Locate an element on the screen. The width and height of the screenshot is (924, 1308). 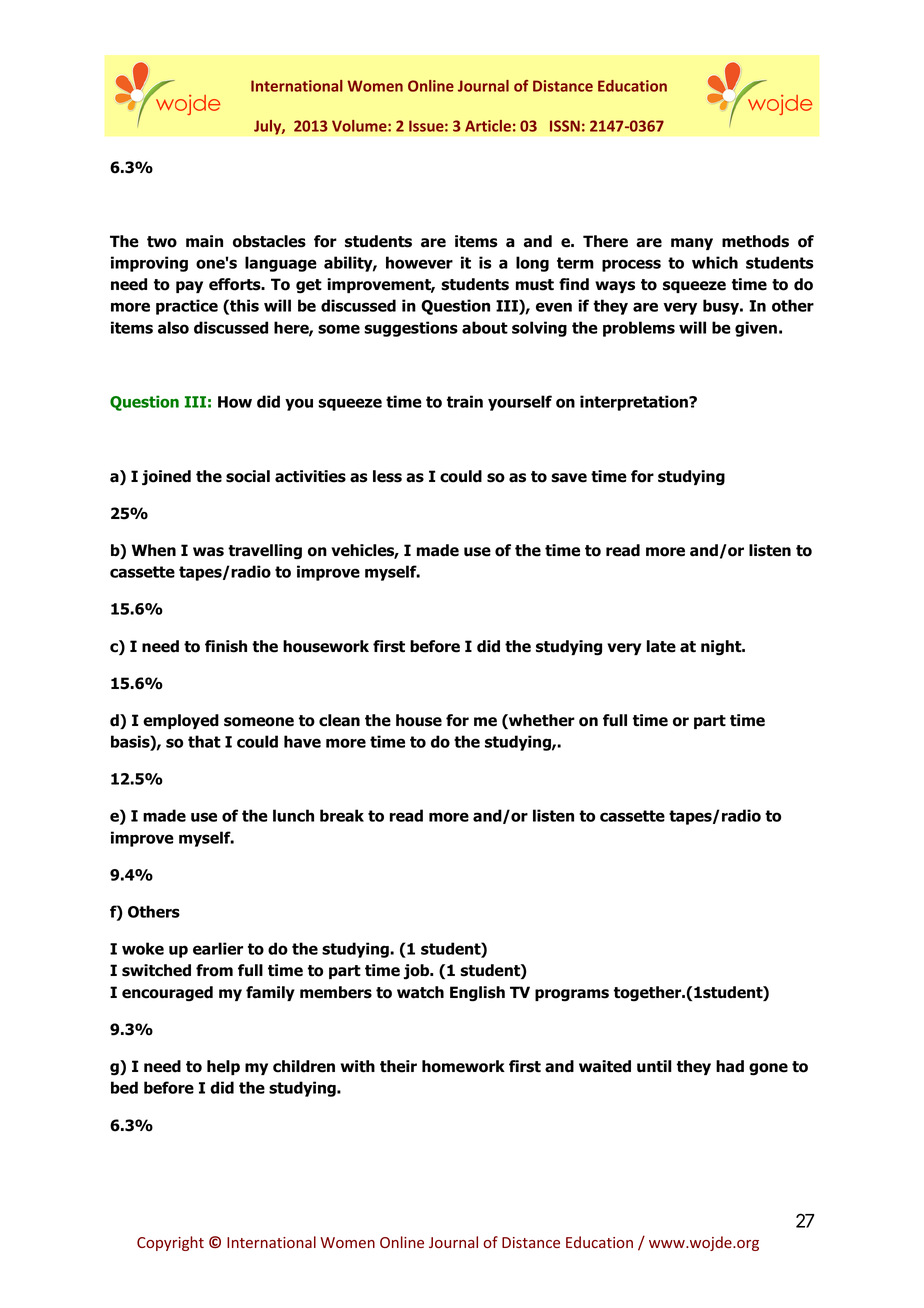
until is located at coordinates (654, 1066).
